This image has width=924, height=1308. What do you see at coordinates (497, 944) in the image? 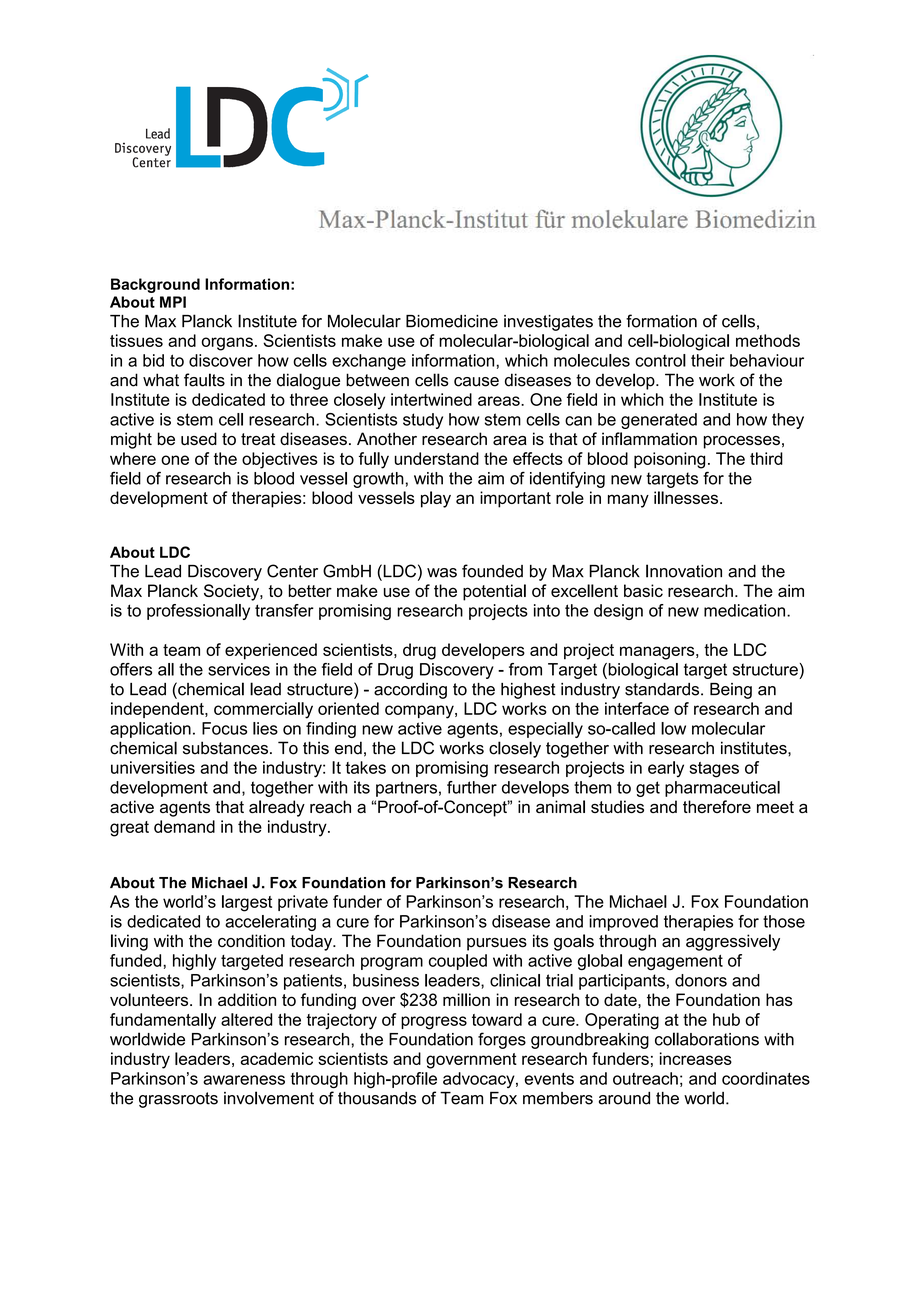
I see `pursues` at bounding box center [497, 944].
